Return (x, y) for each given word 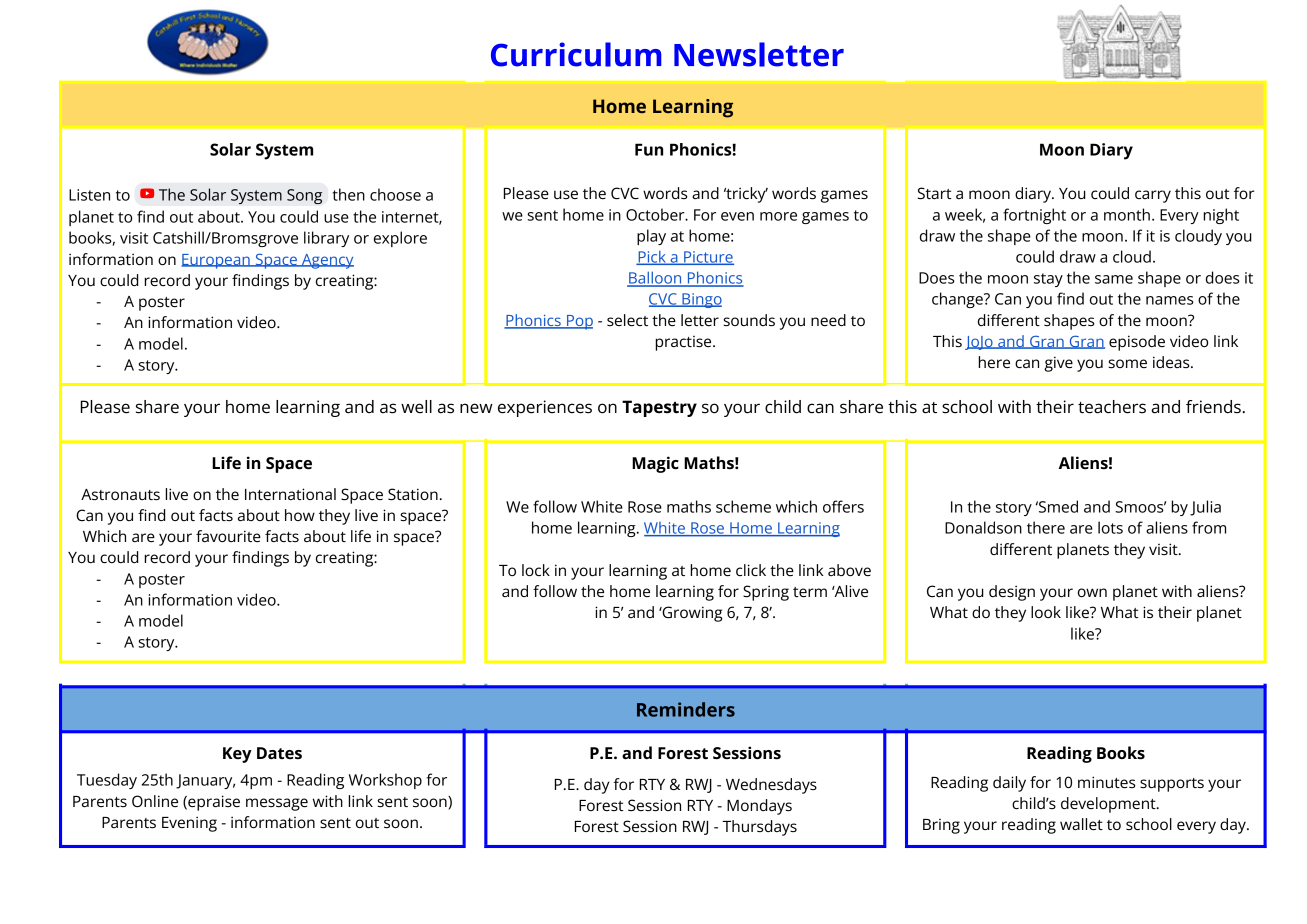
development (1109, 805)
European (216, 261)
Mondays (759, 807)
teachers (1112, 407)
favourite (228, 536)
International (290, 494)
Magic (655, 464)
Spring (766, 593)
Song (304, 196)
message (277, 804)
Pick (652, 257)
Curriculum (576, 54)
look (1046, 612)
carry (1153, 196)
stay (1048, 280)
